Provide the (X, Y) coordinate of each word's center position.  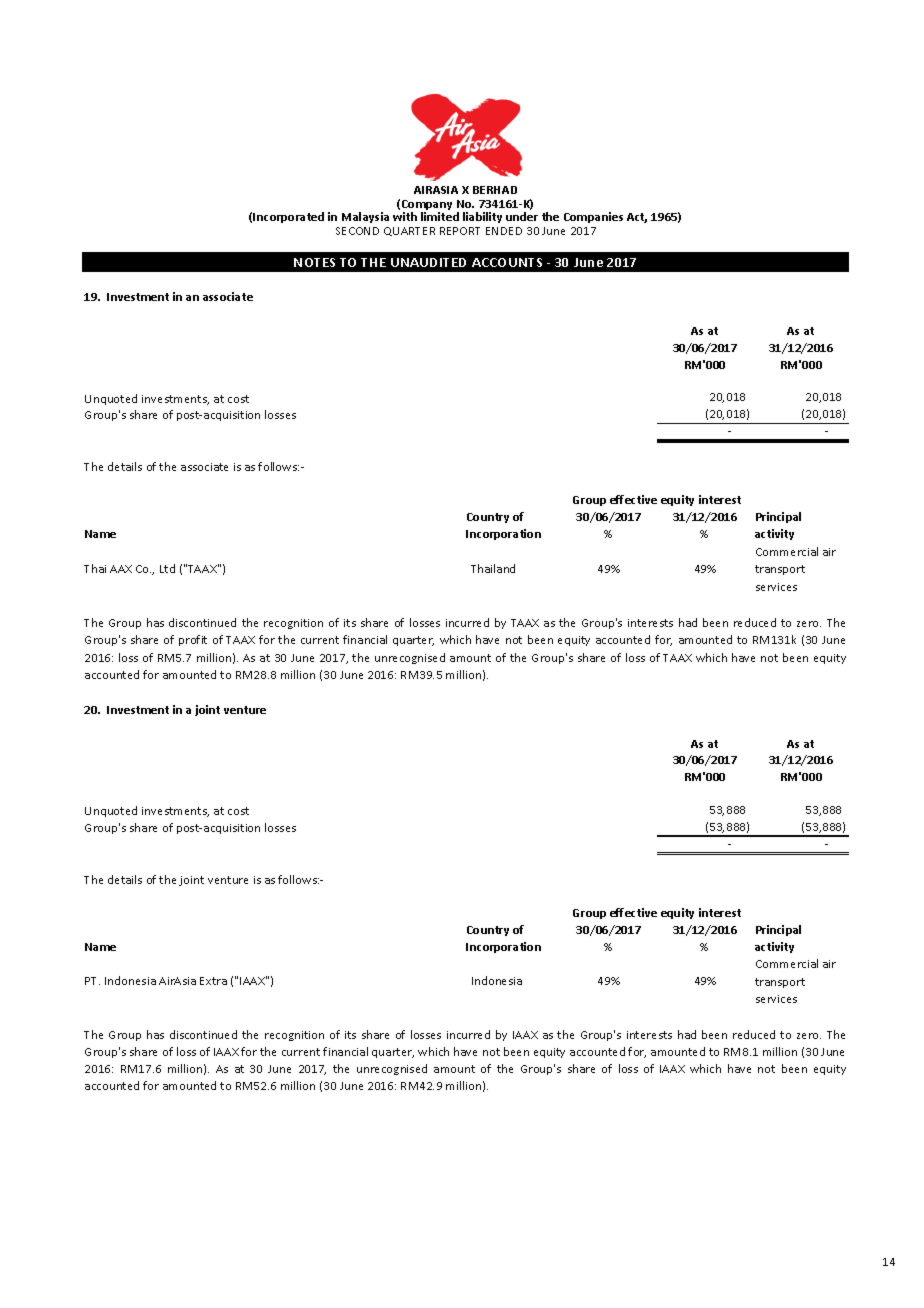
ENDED (504, 231)
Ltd (167, 568)
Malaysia (365, 217)
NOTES (314, 262)
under (522, 216)
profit (193, 640)
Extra (213, 981)
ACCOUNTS (507, 262)
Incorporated (288, 217)
